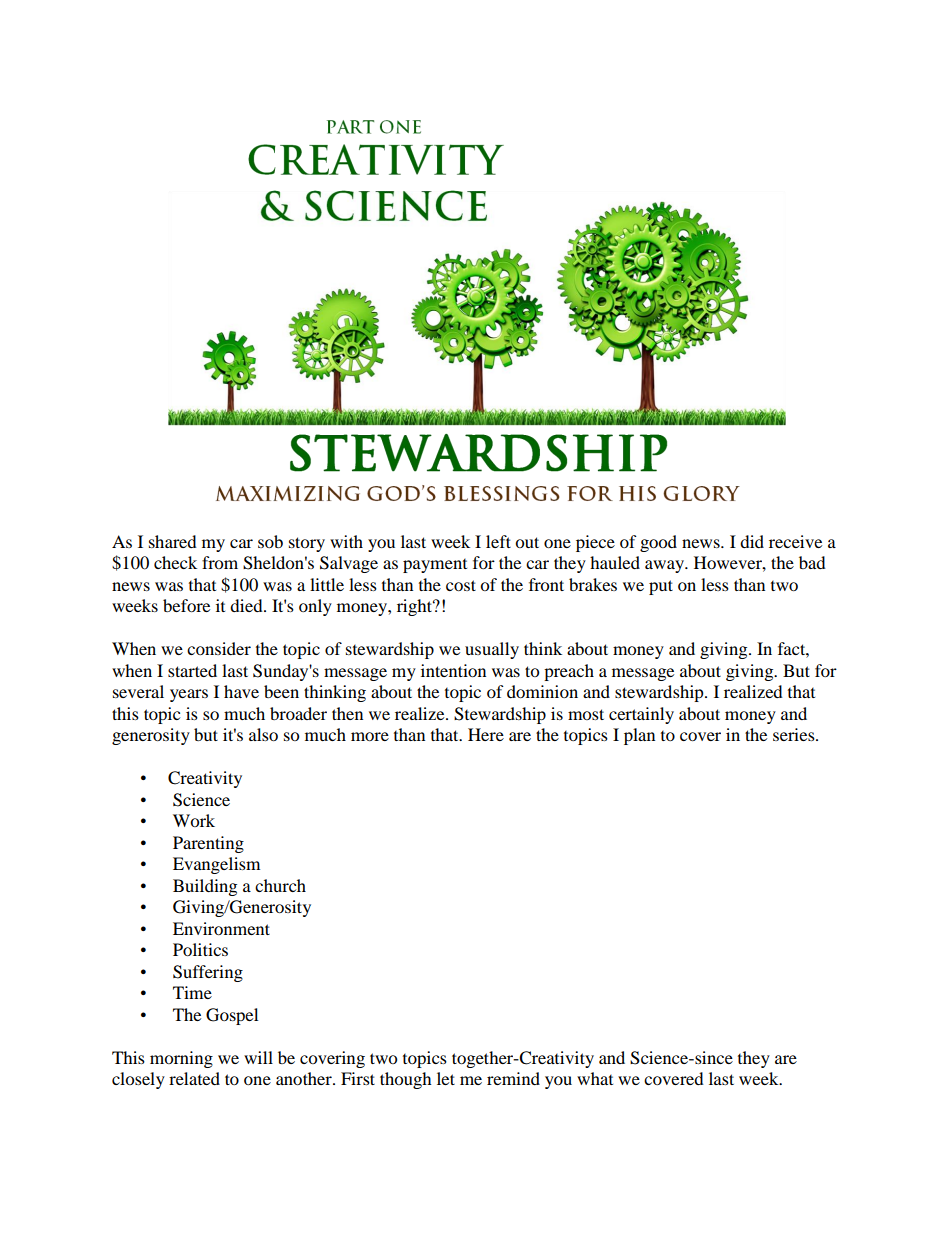 This page has height=1233, width=952. I want to click on from, so click(220, 562).
